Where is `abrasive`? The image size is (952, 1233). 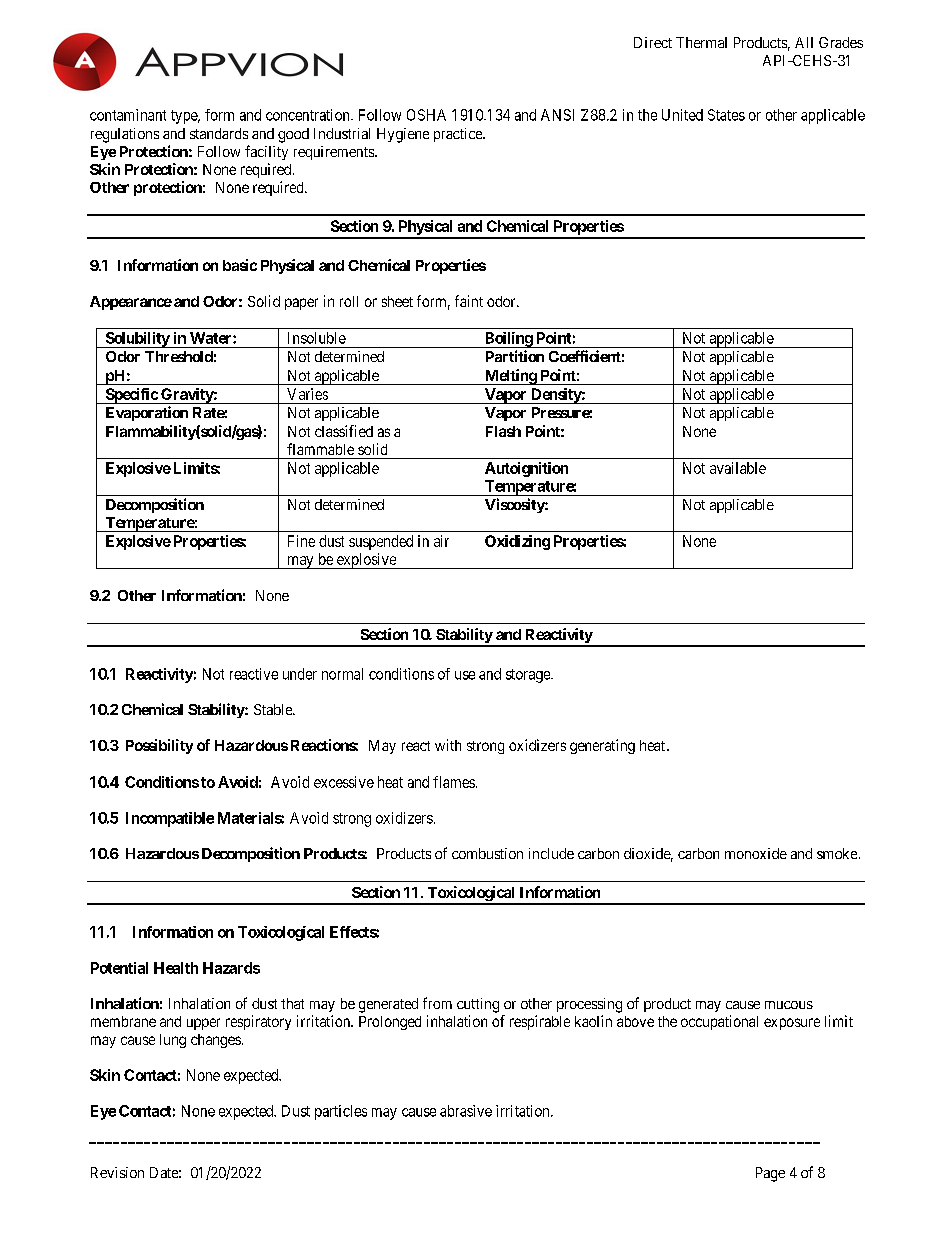
abrasive is located at coordinates (466, 1111).
